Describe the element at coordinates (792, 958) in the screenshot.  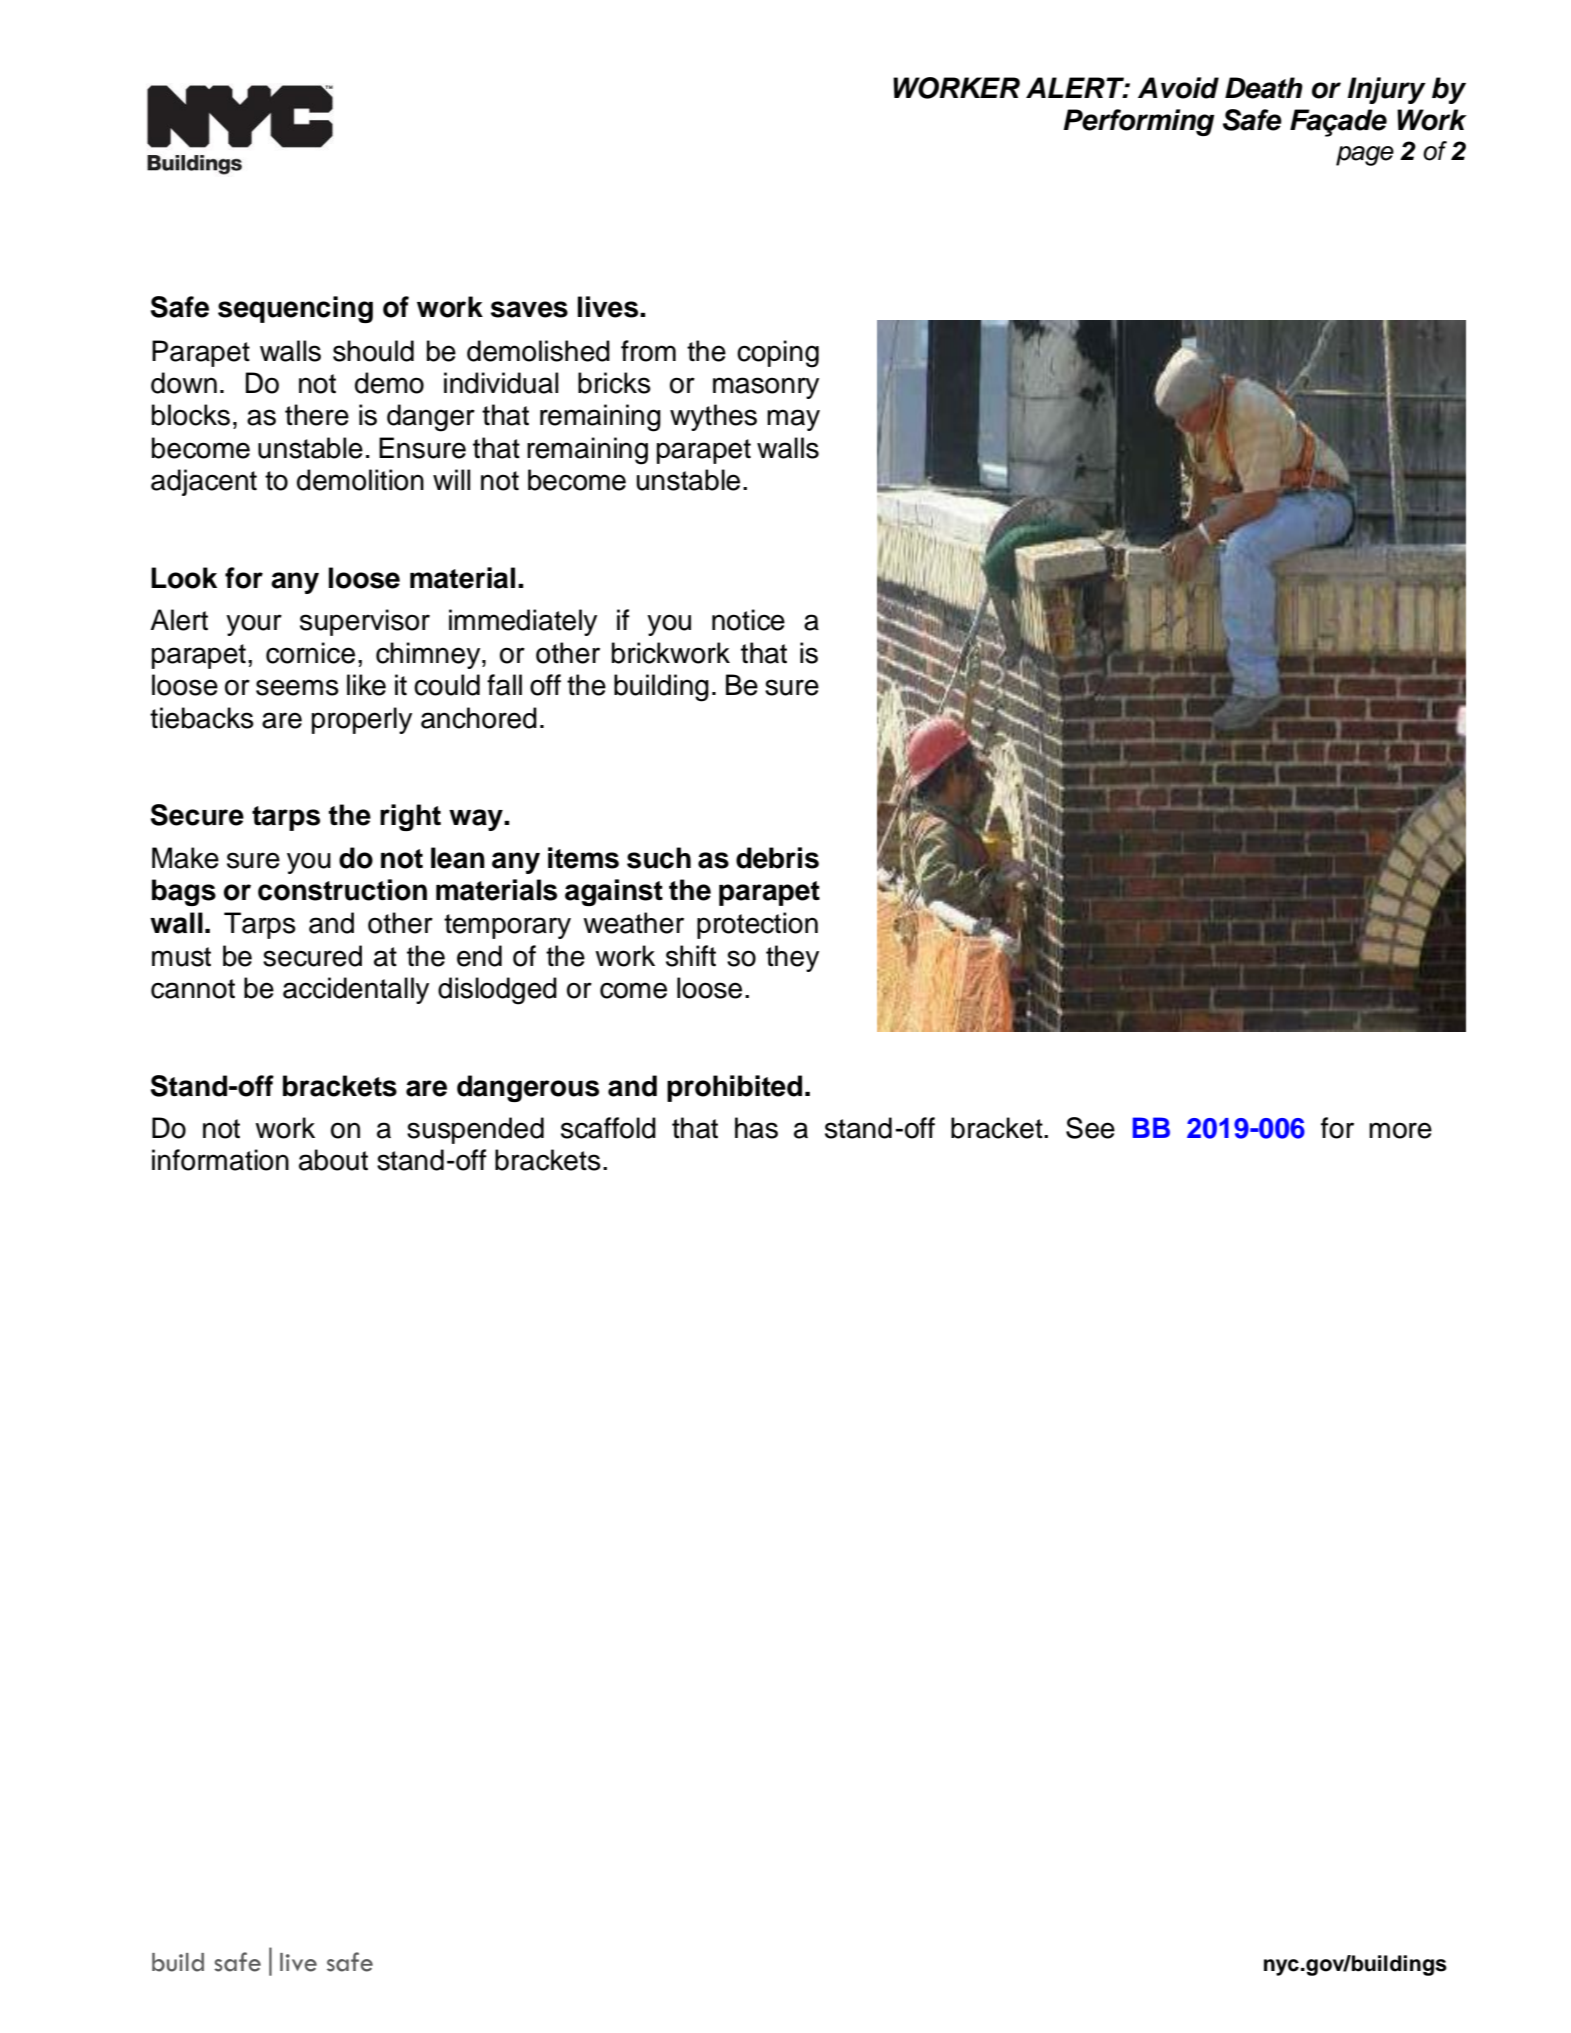
I see `they` at that location.
